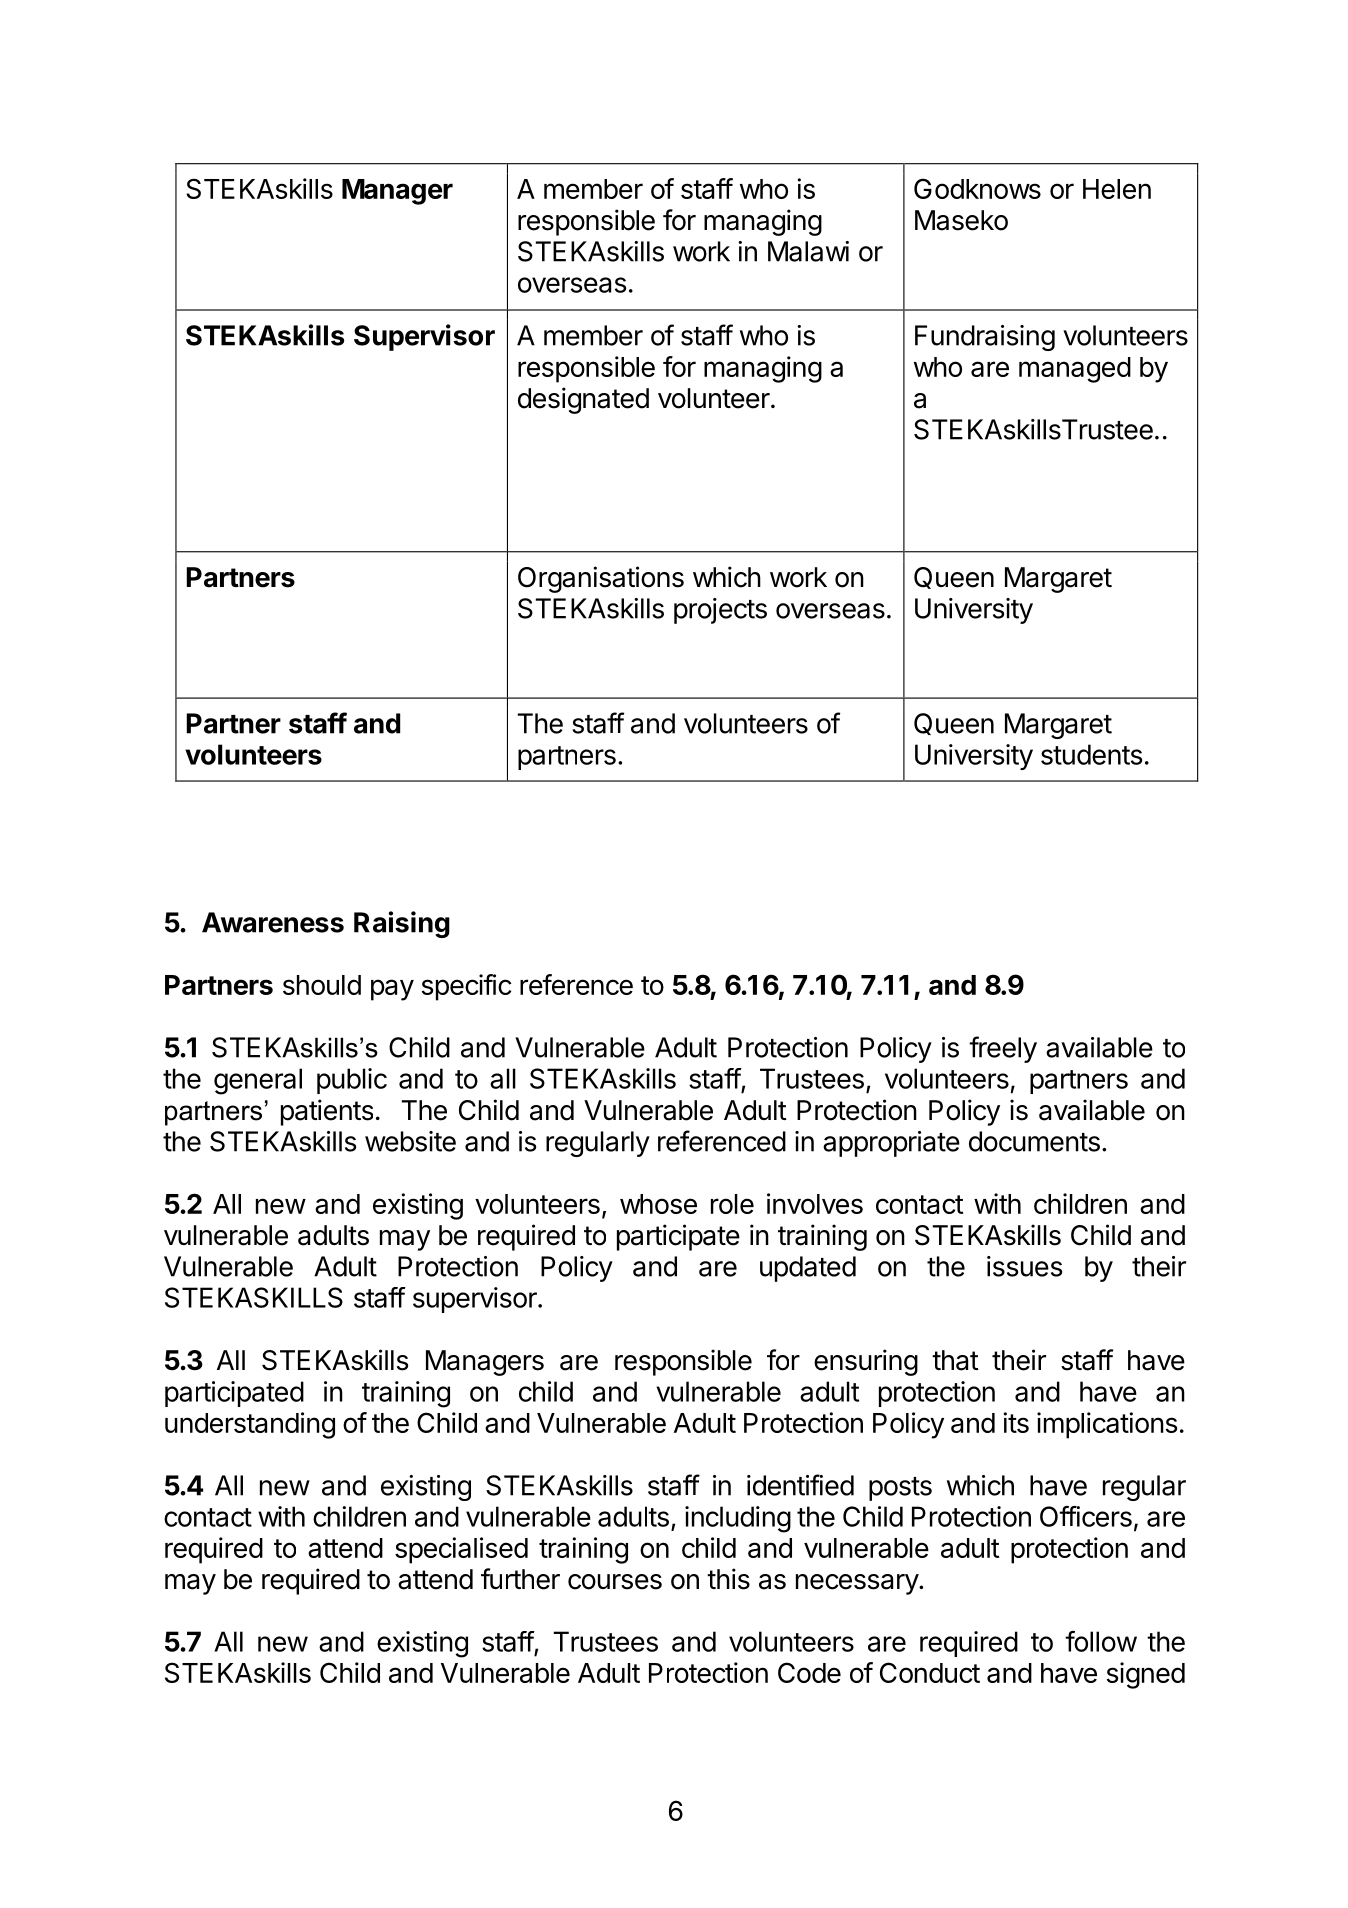 The height and width of the screenshot is (1908, 1348). I want to click on students, so click(1091, 754).
